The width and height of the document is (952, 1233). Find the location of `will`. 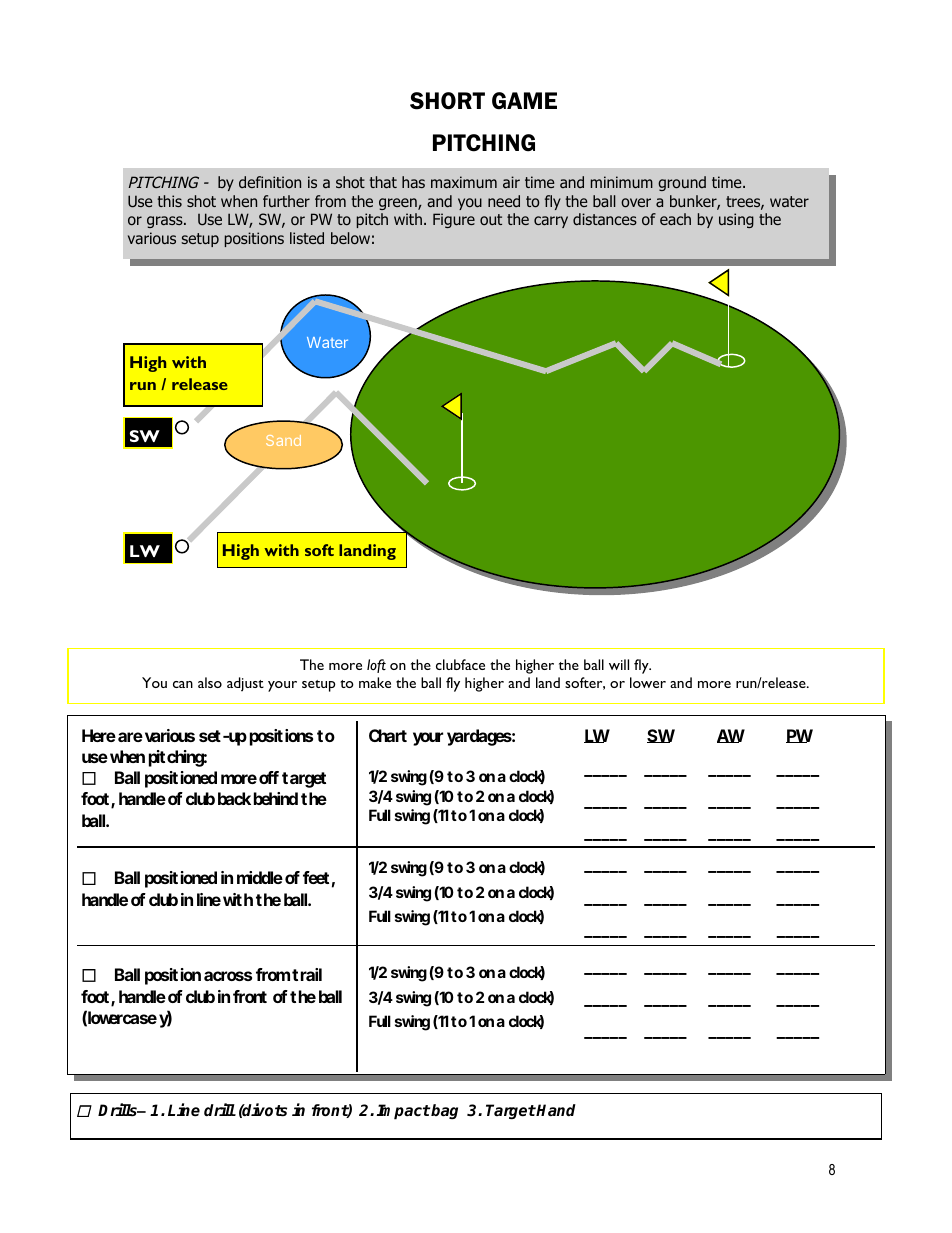

will is located at coordinates (619, 664).
